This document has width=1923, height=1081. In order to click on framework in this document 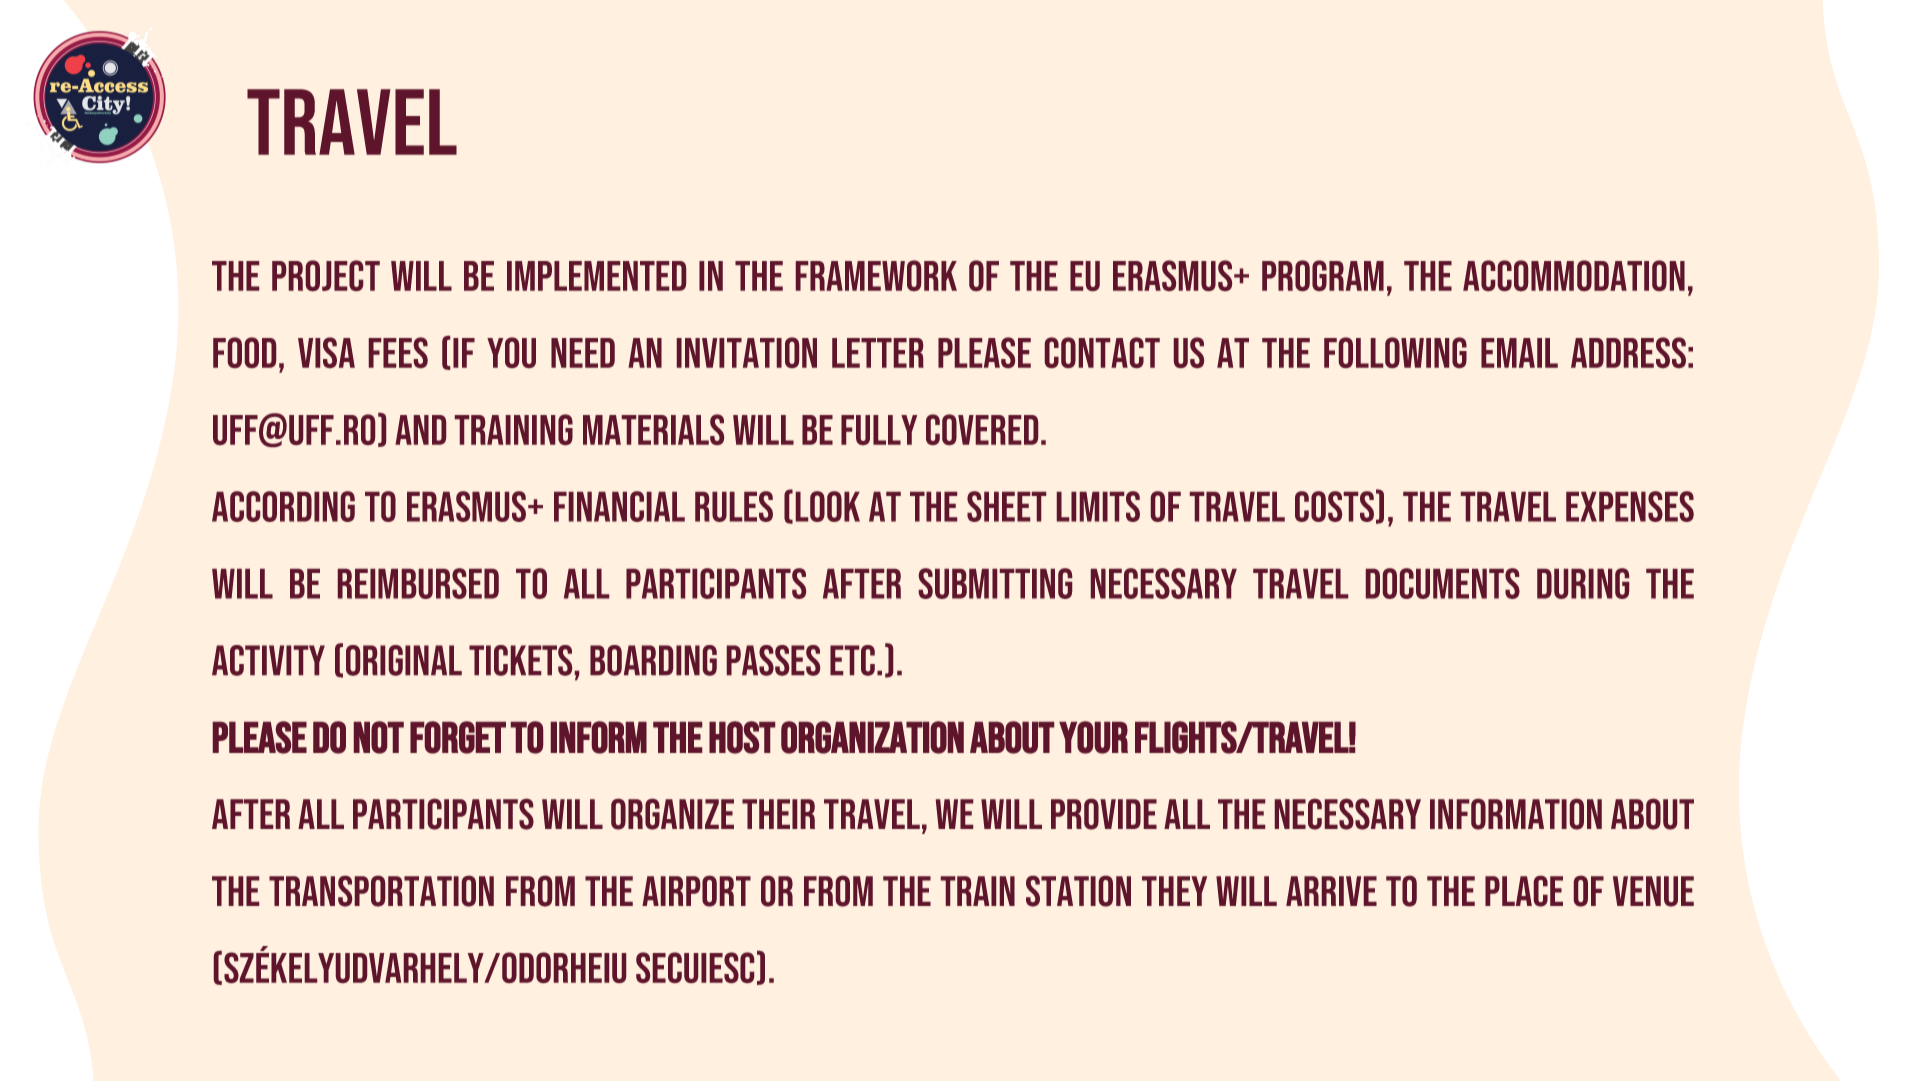, I will do `click(876, 275)`.
